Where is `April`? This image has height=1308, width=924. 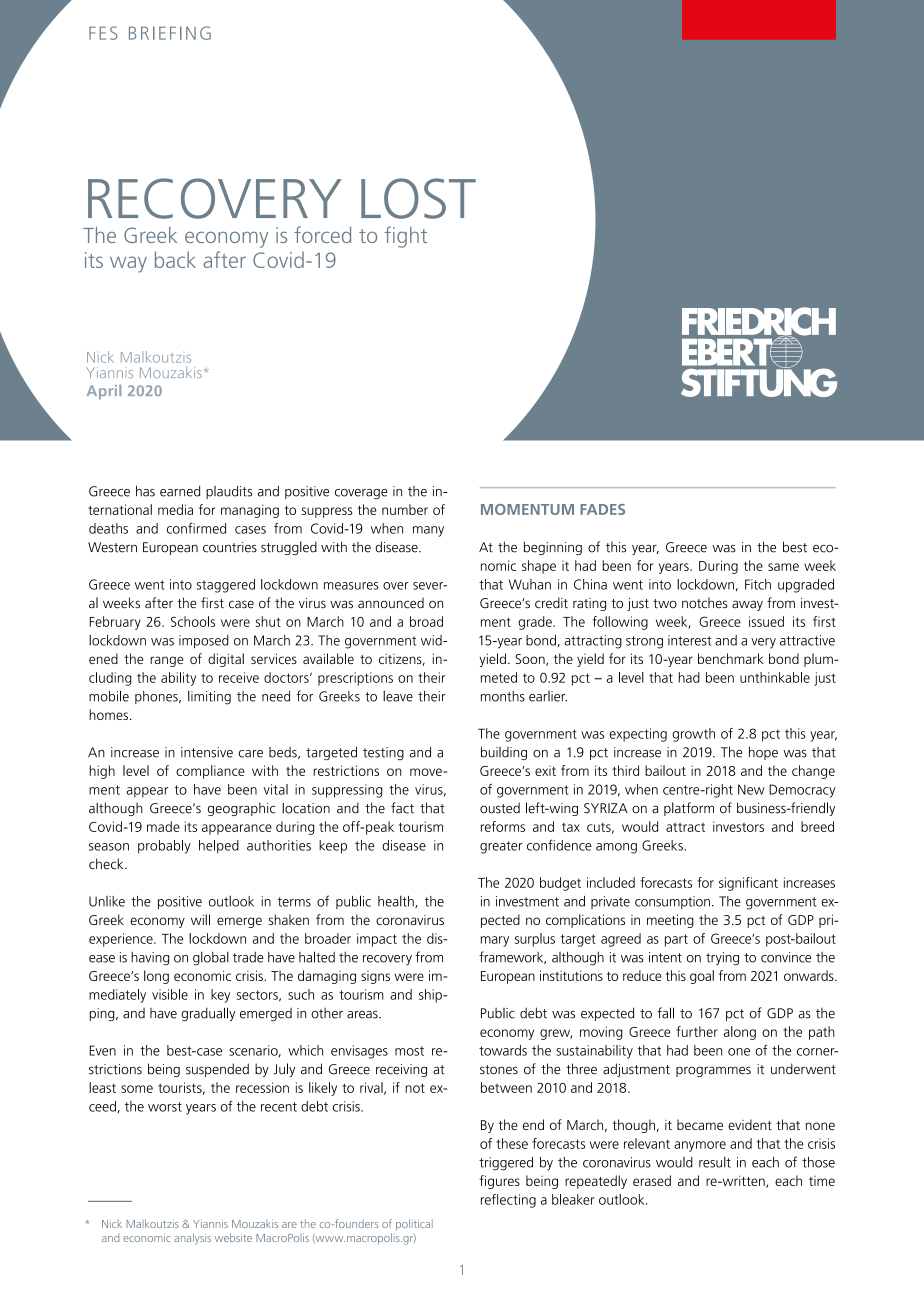
April is located at coordinates (104, 392).
